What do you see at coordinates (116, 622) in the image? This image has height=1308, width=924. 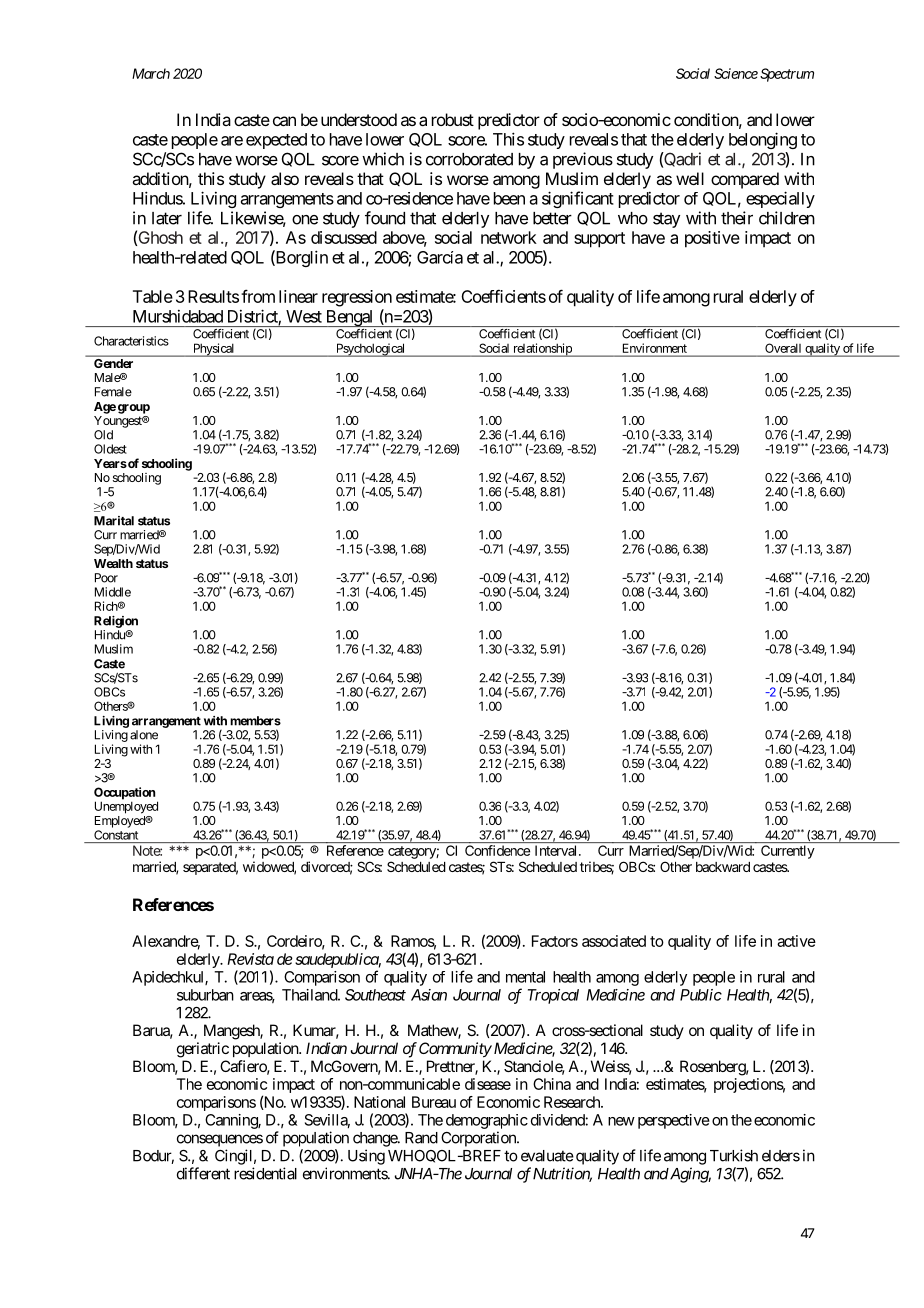 I see `Religion` at bounding box center [116, 622].
